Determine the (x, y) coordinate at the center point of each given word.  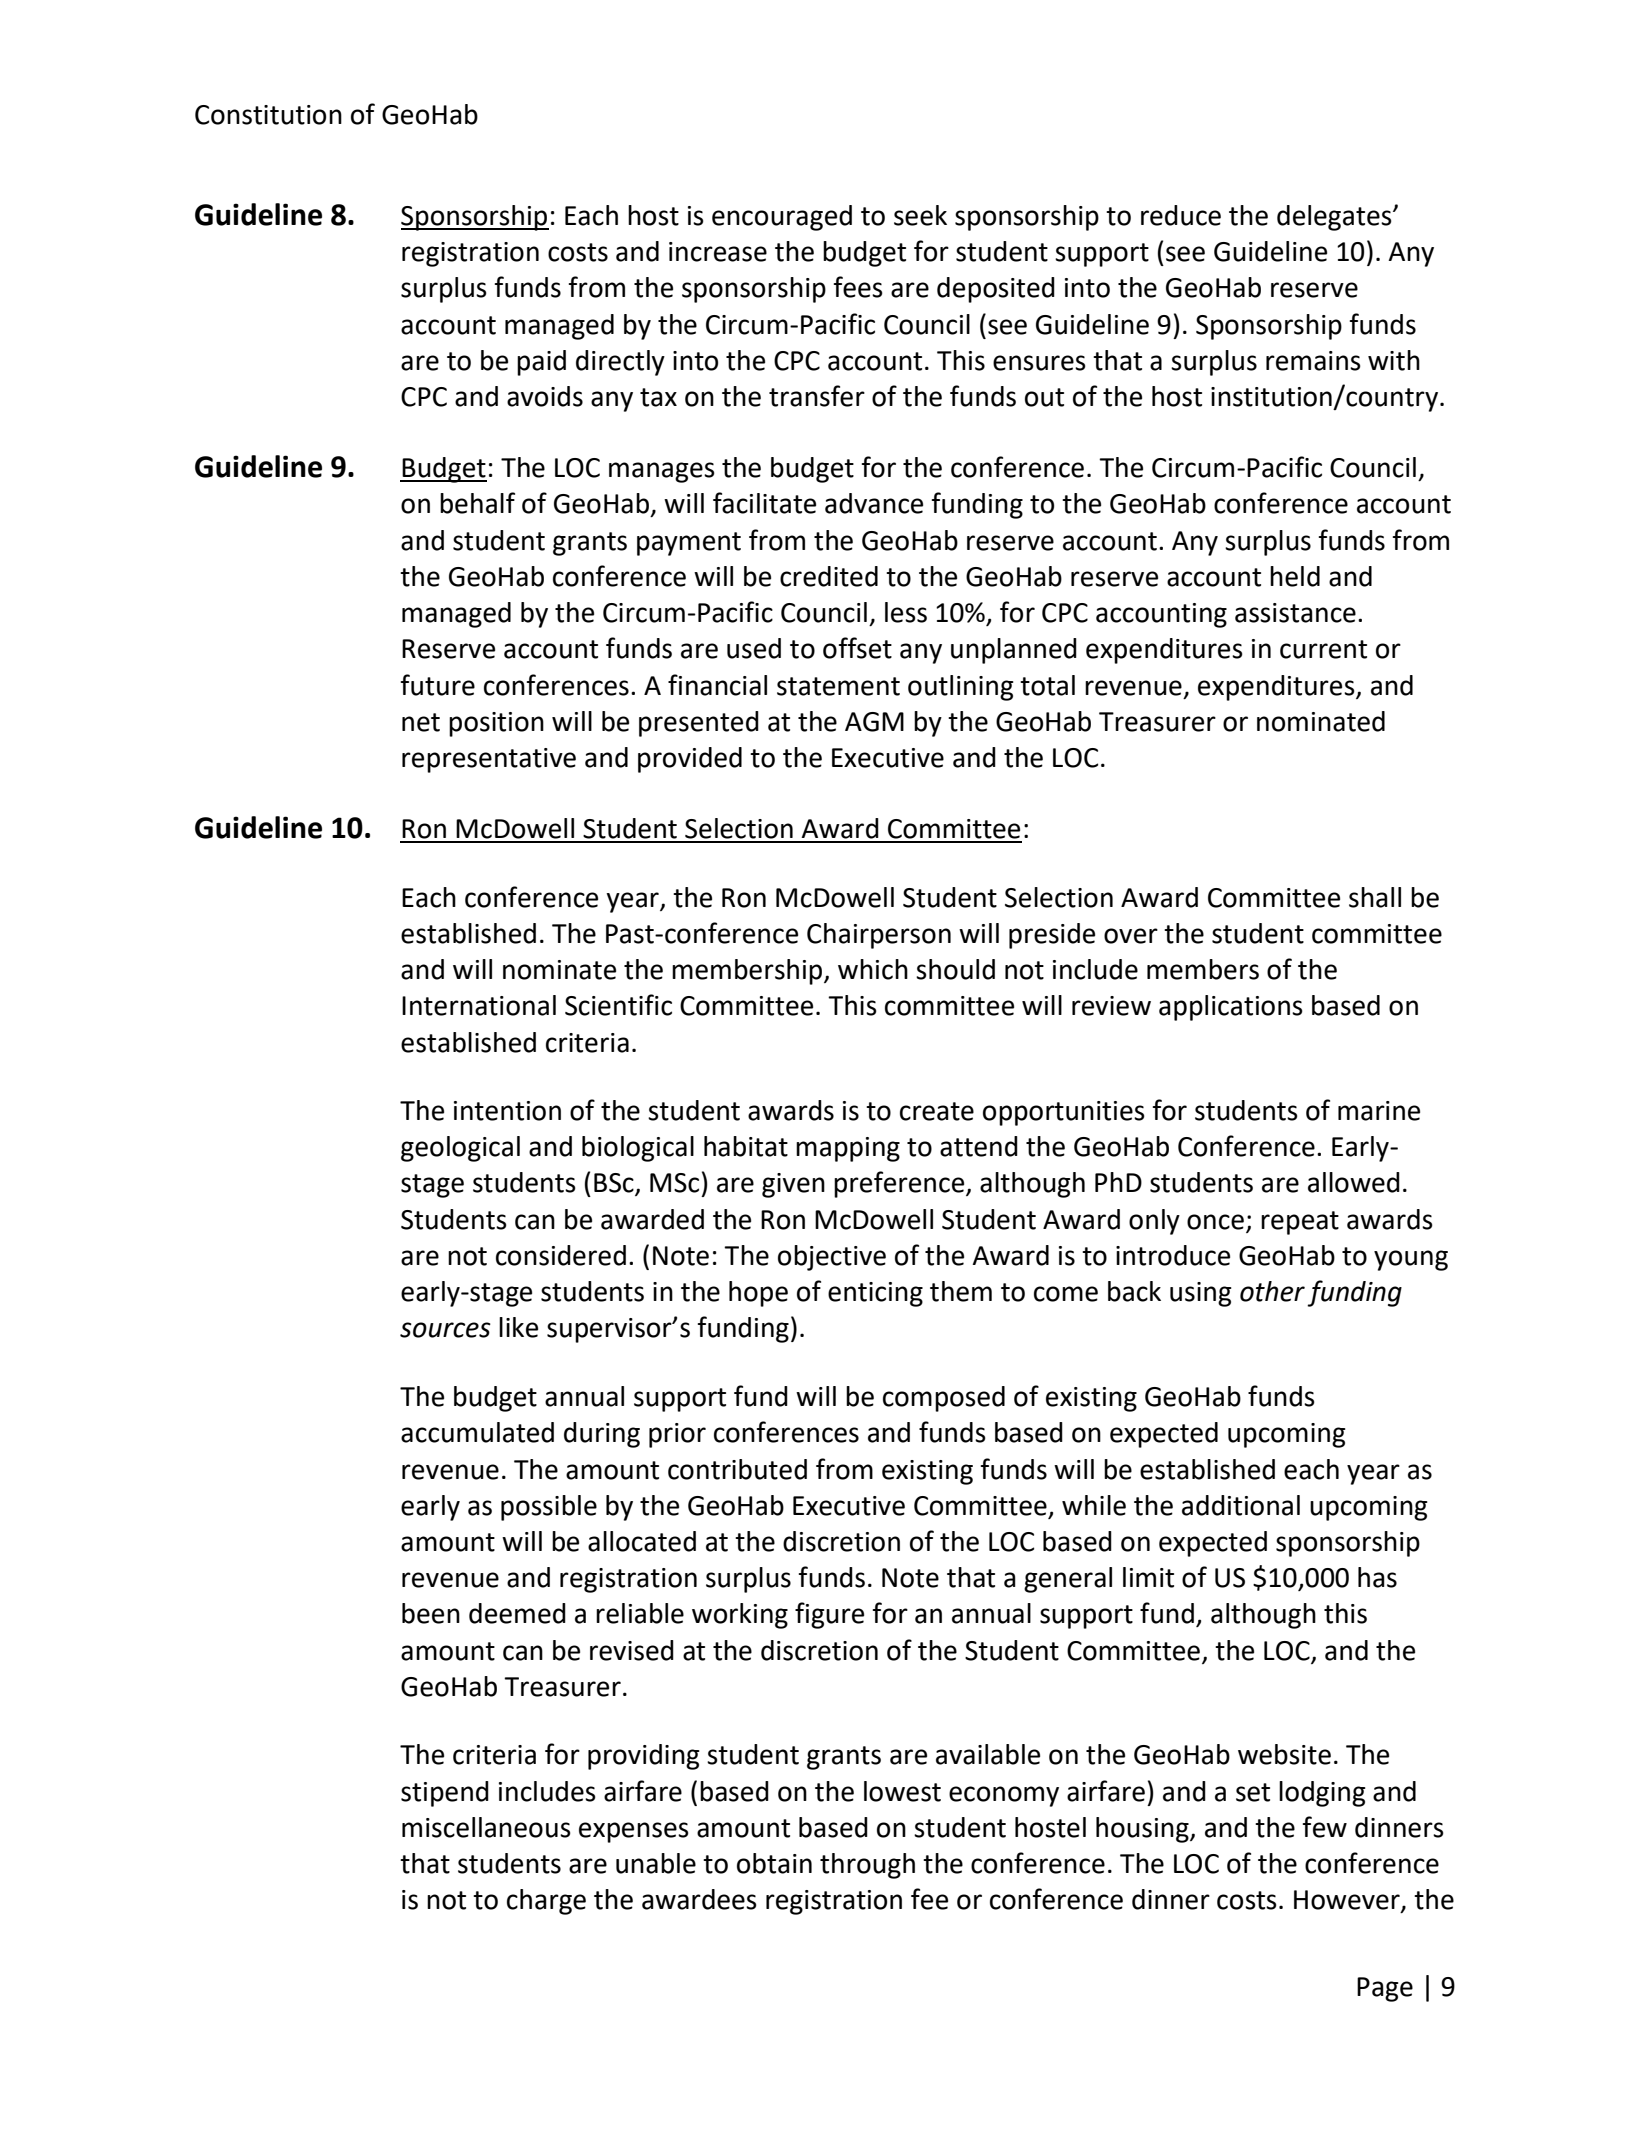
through (867, 1866)
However (1348, 1901)
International (479, 1005)
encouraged (782, 218)
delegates (1335, 218)
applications (1231, 1008)
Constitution (268, 115)
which (873, 969)
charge (546, 1902)
